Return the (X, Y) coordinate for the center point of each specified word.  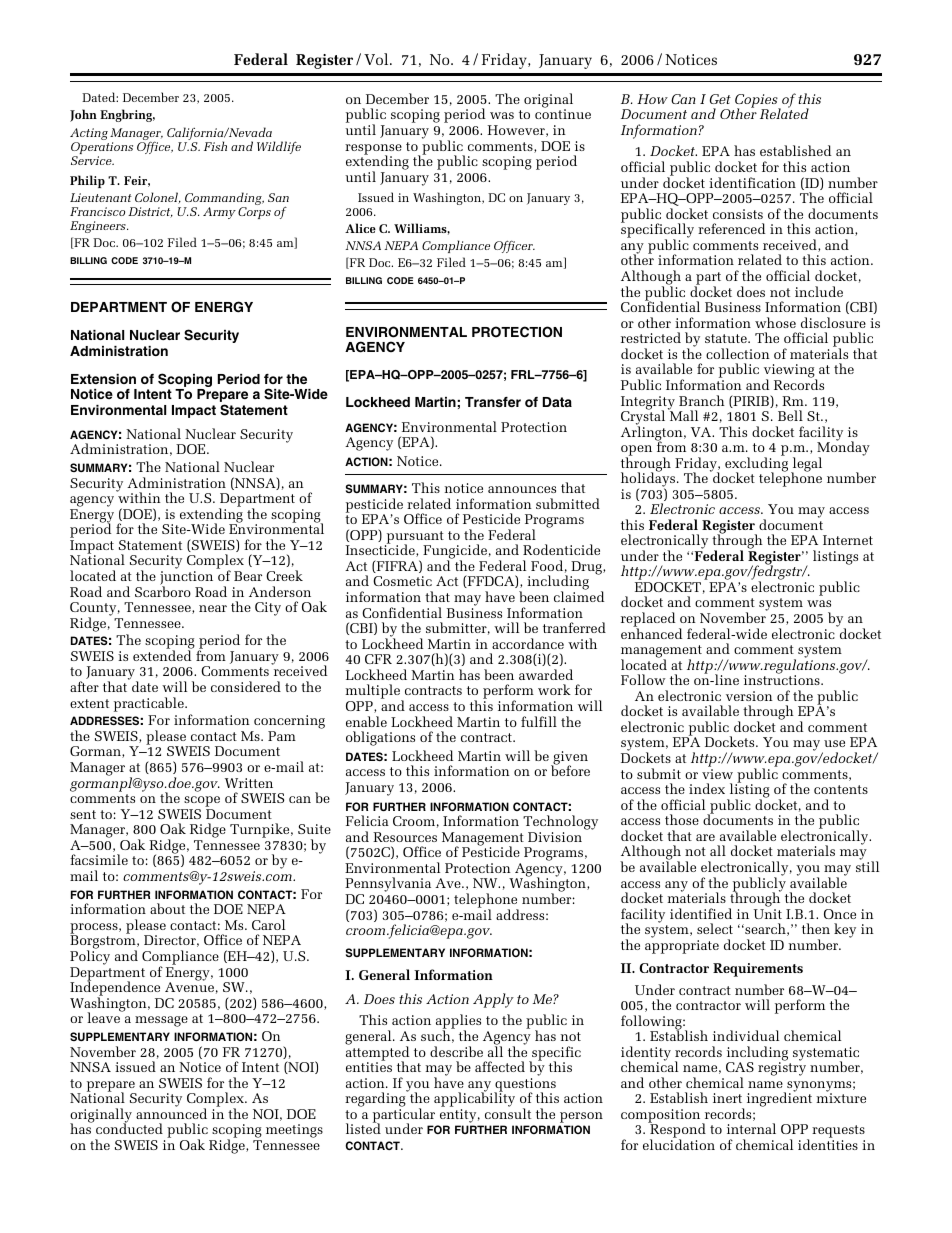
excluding (756, 464)
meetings (294, 1131)
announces (522, 489)
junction (186, 579)
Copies (757, 102)
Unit (768, 914)
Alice (360, 228)
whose (775, 322)
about (167, 908)
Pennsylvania (388, 886)
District (150, 212)
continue (563, 114)
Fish (215, 146)
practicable (150, 704)
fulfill (539, 721)
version (749, 696)
